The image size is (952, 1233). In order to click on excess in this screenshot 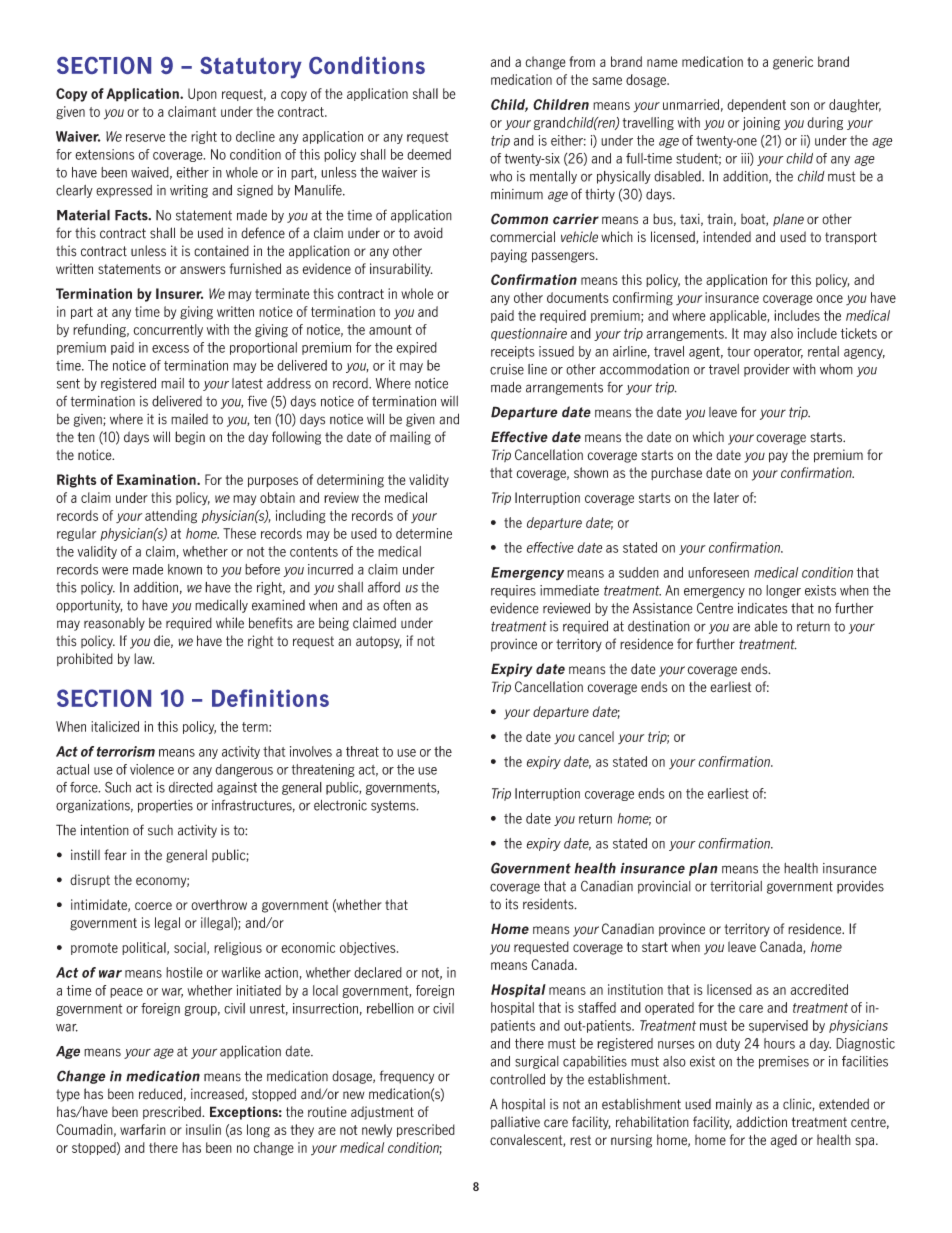, I will do `click(170, 349)`.
